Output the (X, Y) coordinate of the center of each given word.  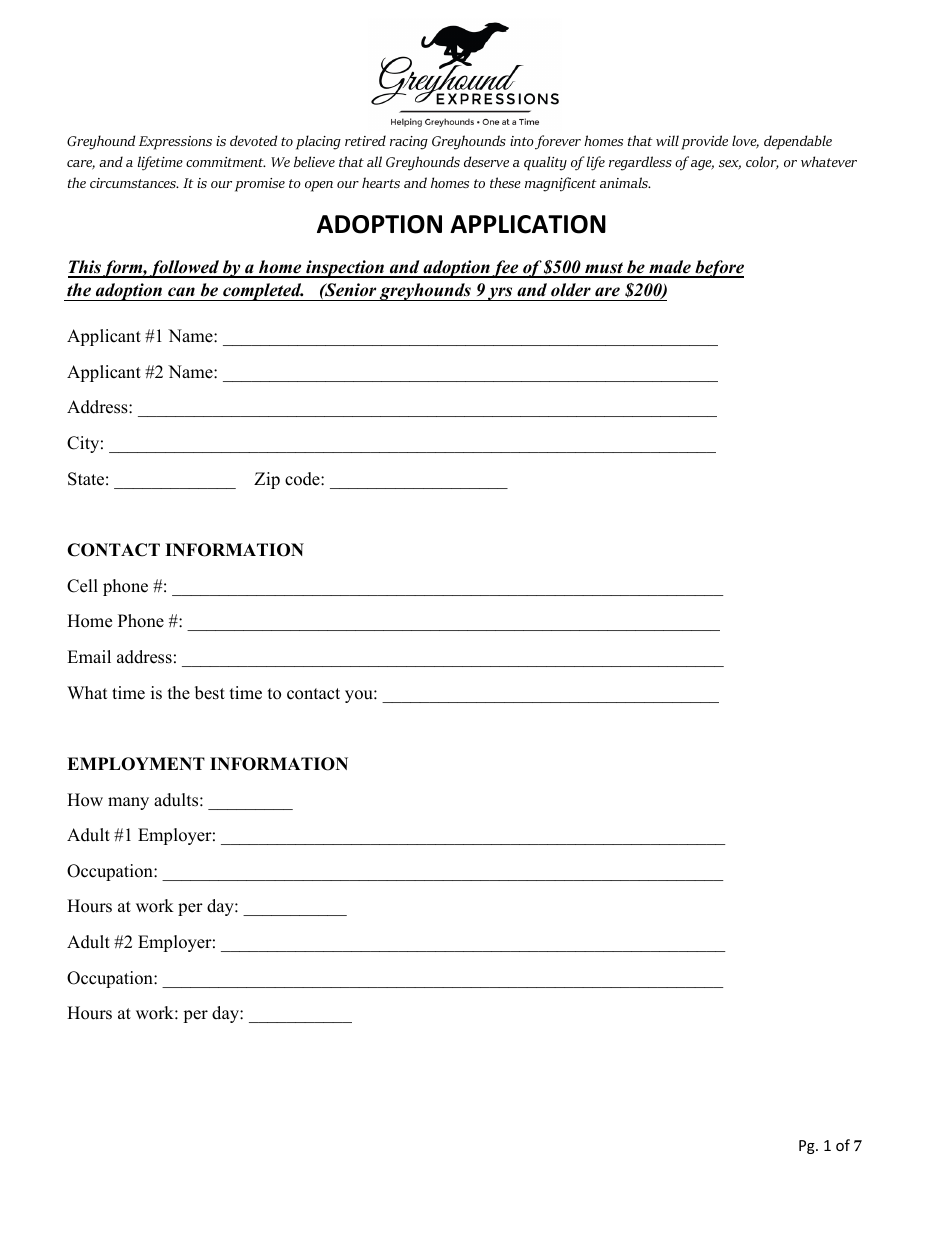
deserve (486, 161)
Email (89, 656)
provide (704, 142)
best (210, 693)
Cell (82, 586)
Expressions (175, 143)
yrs (500, 294)
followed (184, 269)
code (303, 479)
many (128, 803)
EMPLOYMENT (136, 764)
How (85, 800)
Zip (267, 480)
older (571, 290)
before (718, 269)
